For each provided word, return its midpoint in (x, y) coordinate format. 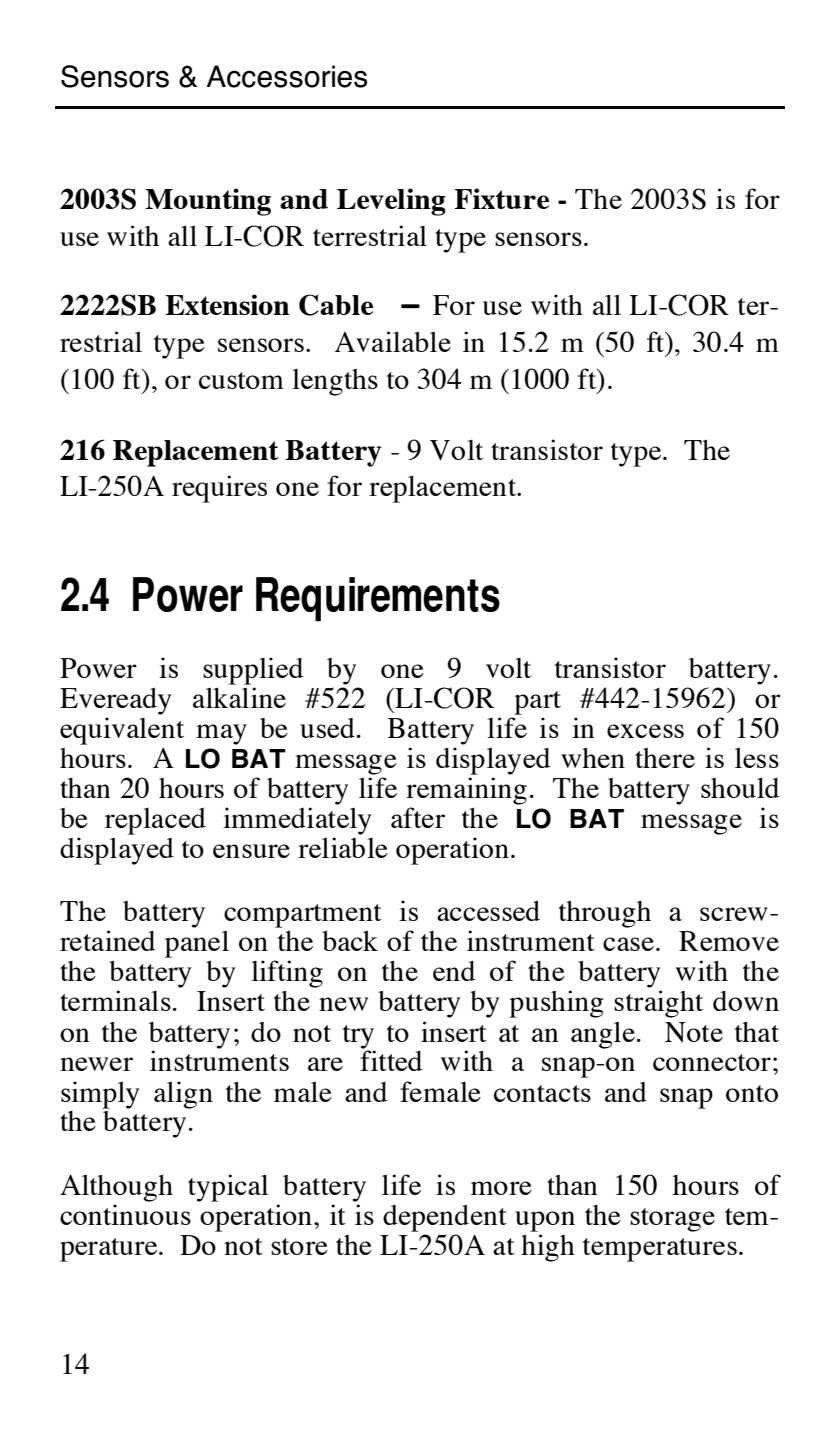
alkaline (239, 697)
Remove (729, 941)
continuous (125, 1214)
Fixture (501, 198)
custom (241, 380)
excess (645, 731)
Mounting (208, 202)
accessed (488, 911)
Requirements (378, 599)
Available (393, 341)
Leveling (391, 202)
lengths (335, 382)
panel (197, 944)
